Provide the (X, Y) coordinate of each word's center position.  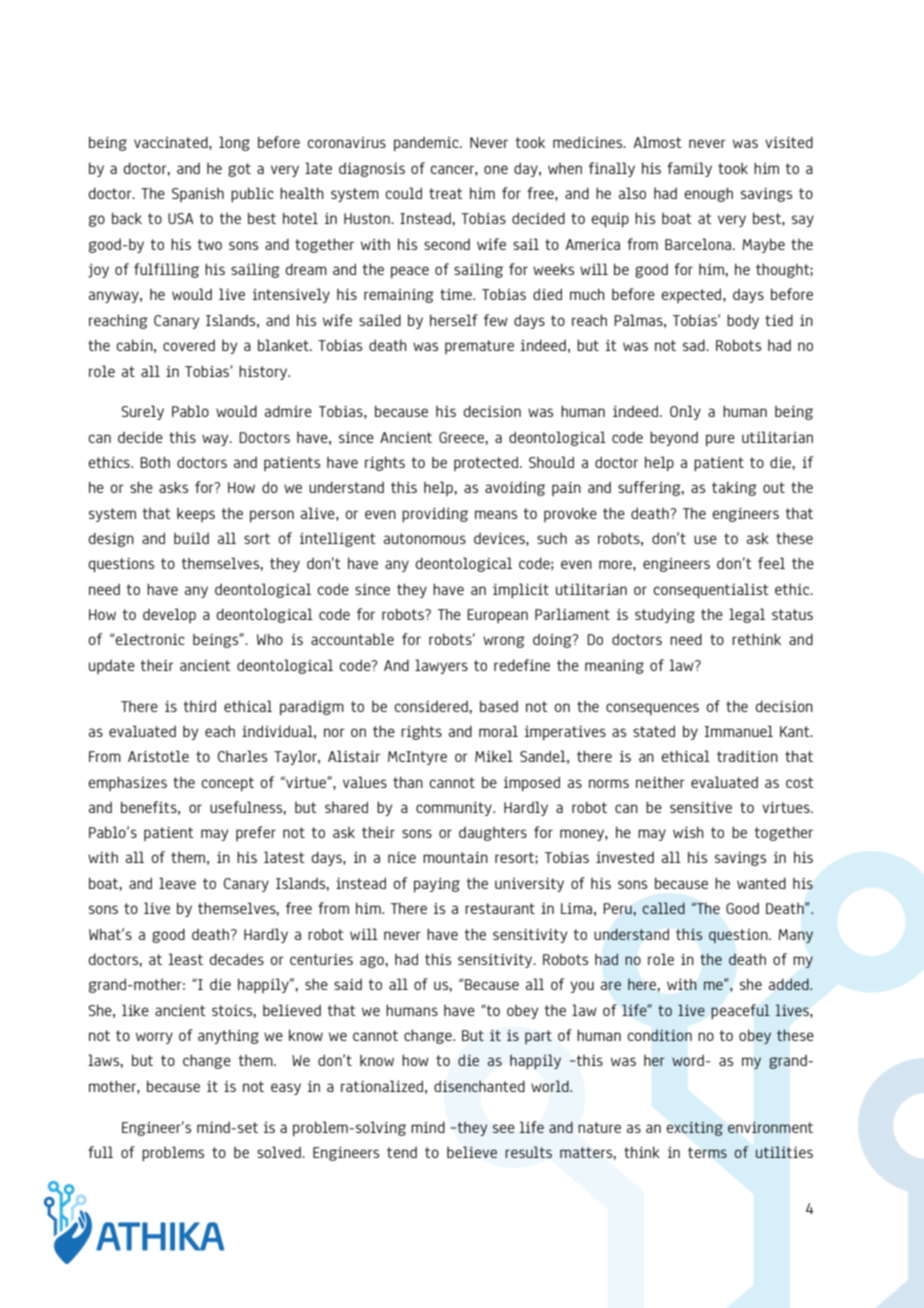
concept (227, 784)
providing (435, 515)
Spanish (198, 195)
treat (446, 193)
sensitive (701, 807)
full (100, 1152)
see (504, 1128)
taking (734, 488)
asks (173, 487)
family (689, 169)
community (455, 809)
